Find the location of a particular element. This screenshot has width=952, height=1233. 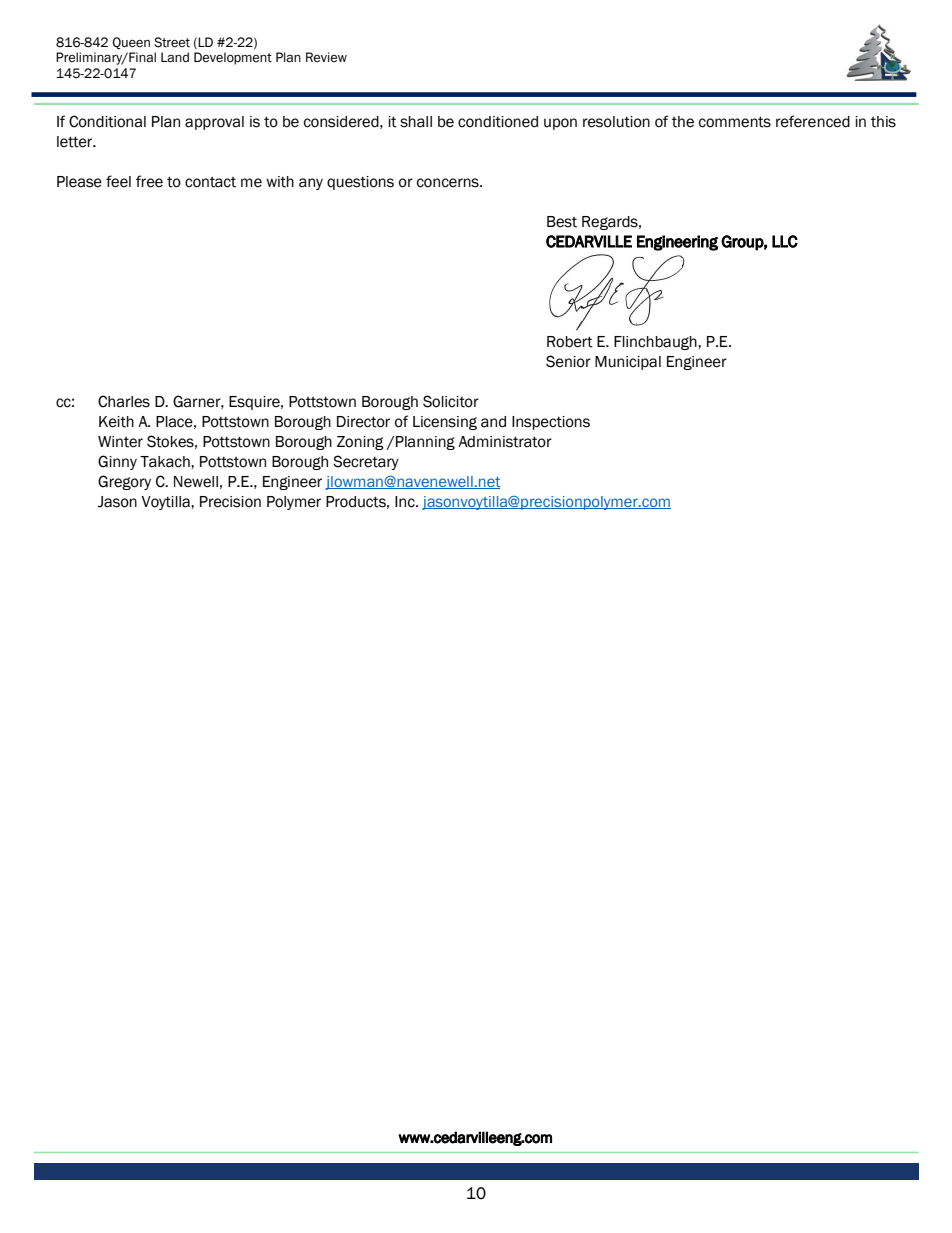

LLC is located at coordinates (785, 241).
